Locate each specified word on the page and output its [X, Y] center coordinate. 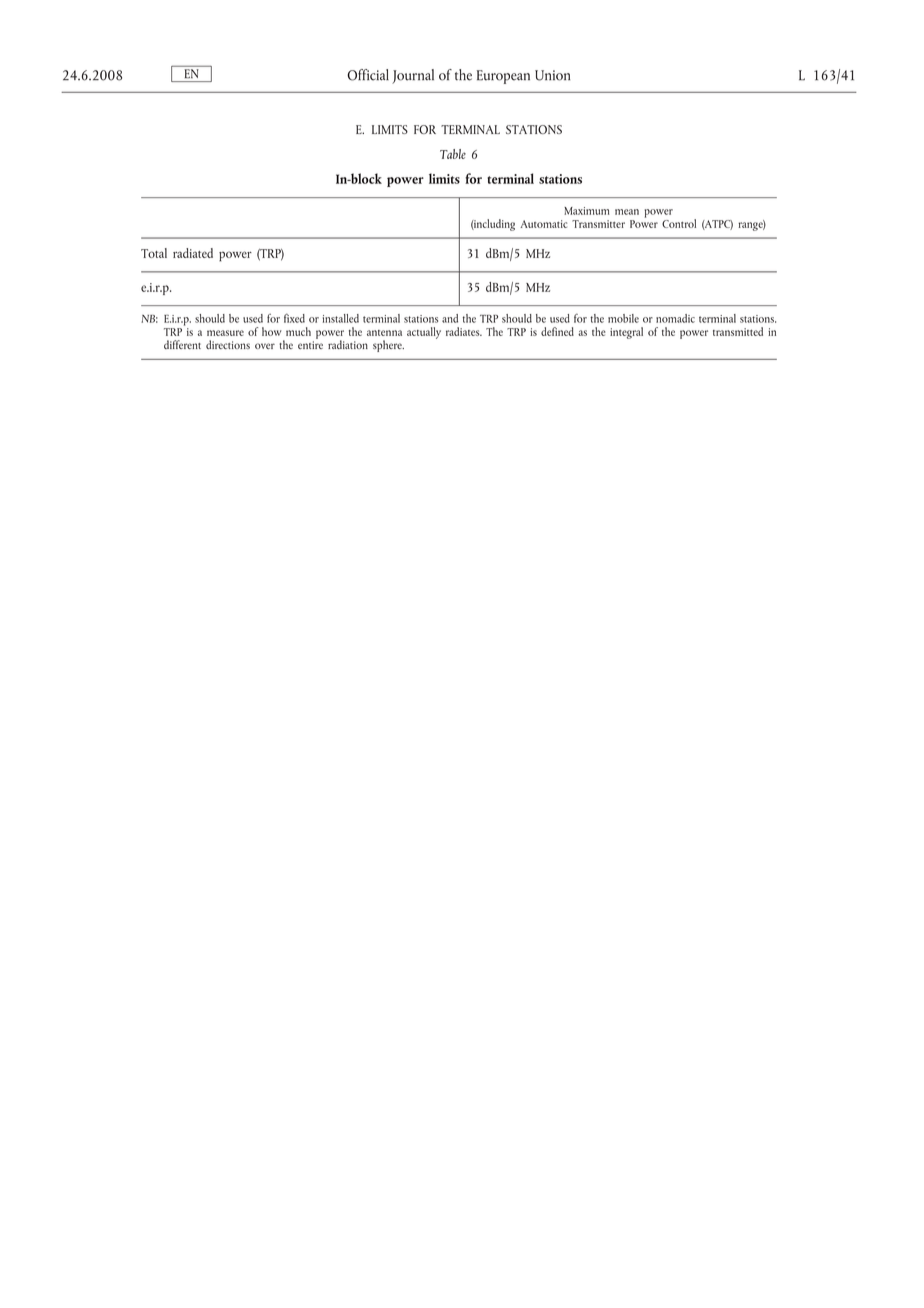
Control [679, 223]
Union [552, 75]
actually [424, 333]
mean [627, 212]
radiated [193, 253]
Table [453, 154]
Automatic [543, 224]
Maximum [586, 211]
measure [225, 333]
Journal [413, 76]
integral [626, 333]
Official [368, 75]
